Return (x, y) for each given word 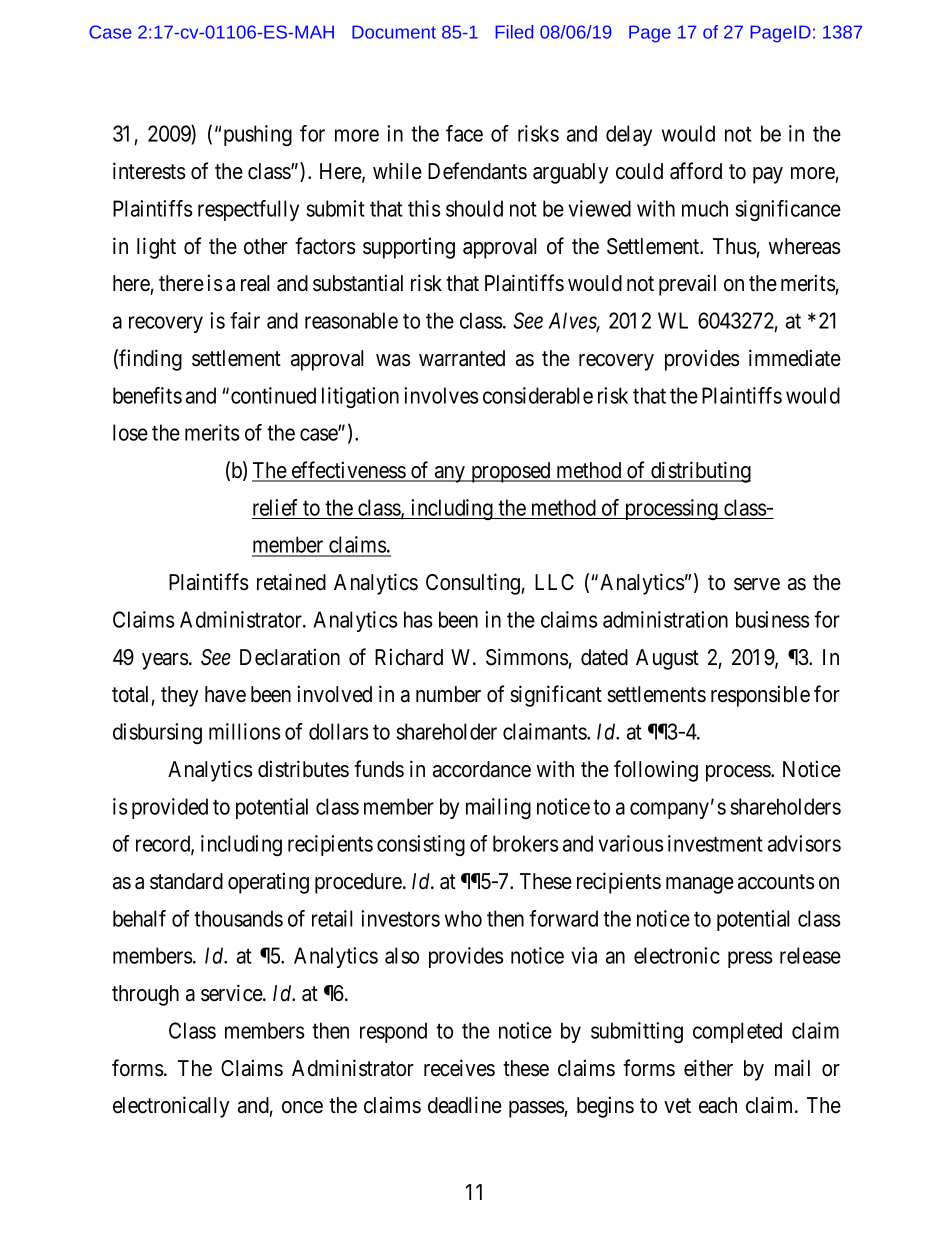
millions (245, 731)
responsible (760, 696)
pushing (258, 135)
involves (441, 395)
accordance (482, 769)
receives (459, 1068)
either (708, 1068)
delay (629, 135)
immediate (795, 358)
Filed (514, 32)
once (302, 1107)
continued (273, 395)
